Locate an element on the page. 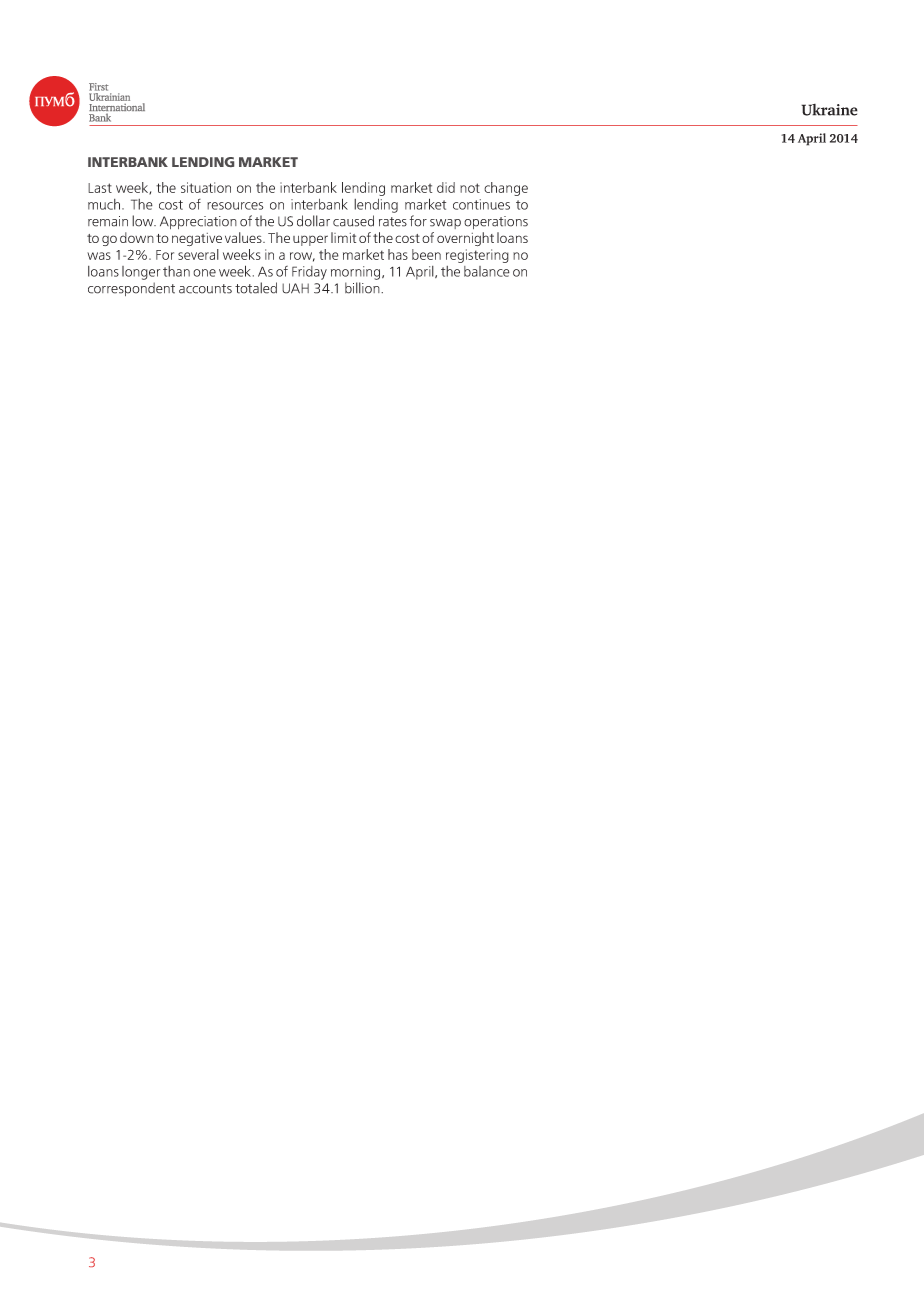 The width and height of the image is (924, 1308). did is located at coordinates (446, 187).
